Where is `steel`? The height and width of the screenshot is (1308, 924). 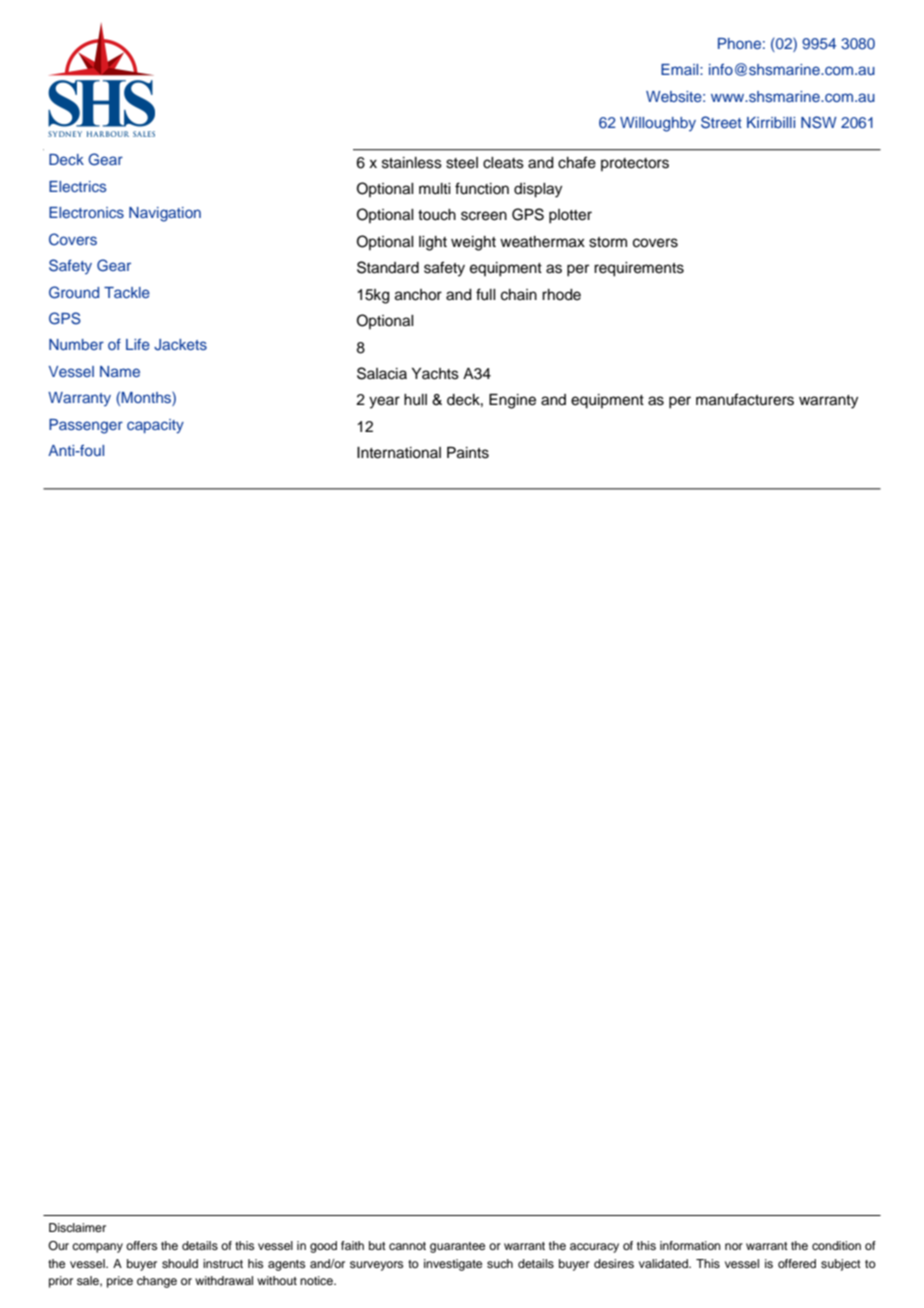 steel is located at coordinates (462, 163).
